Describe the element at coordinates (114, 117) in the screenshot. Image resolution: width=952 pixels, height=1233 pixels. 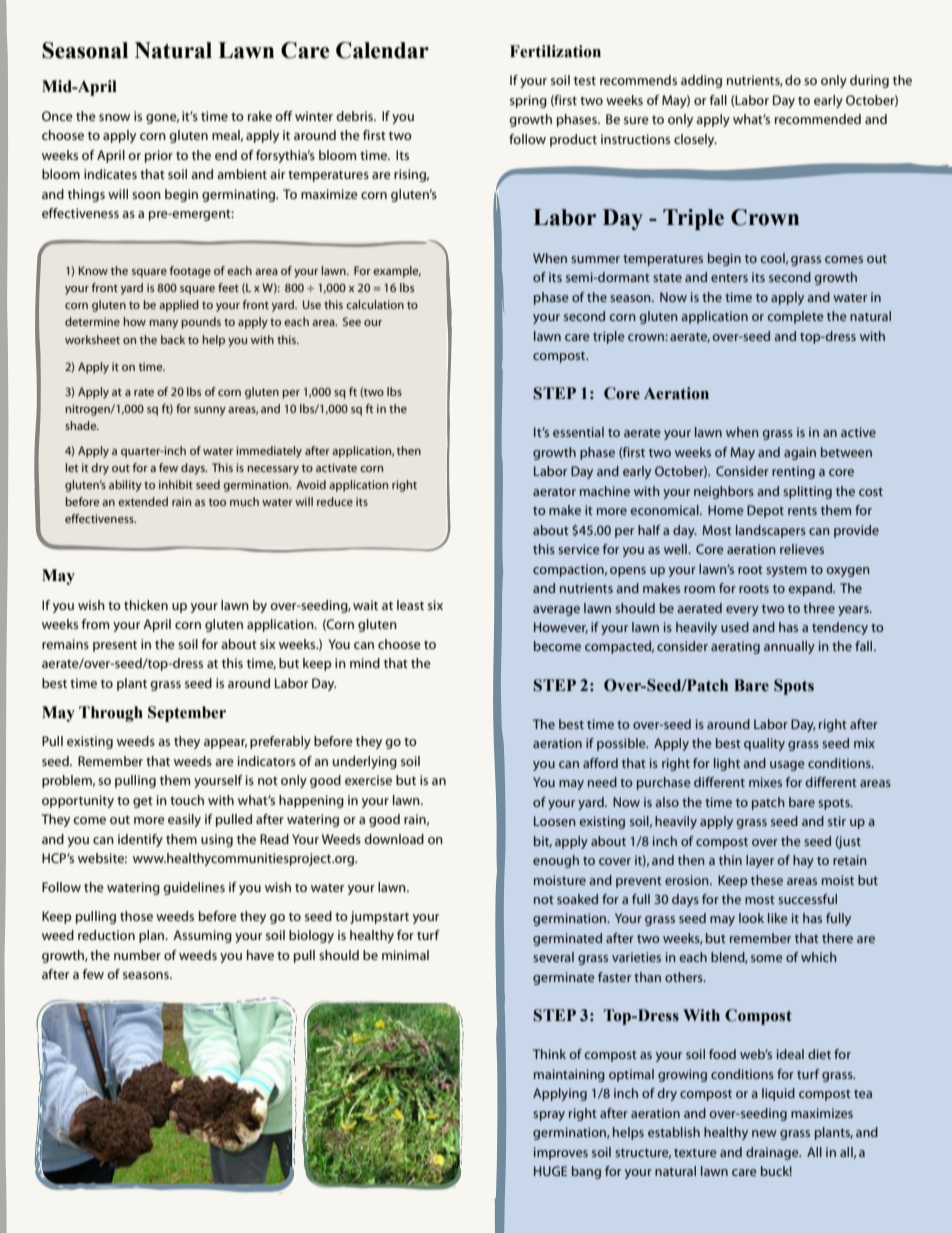
I see `snow` at that location.
